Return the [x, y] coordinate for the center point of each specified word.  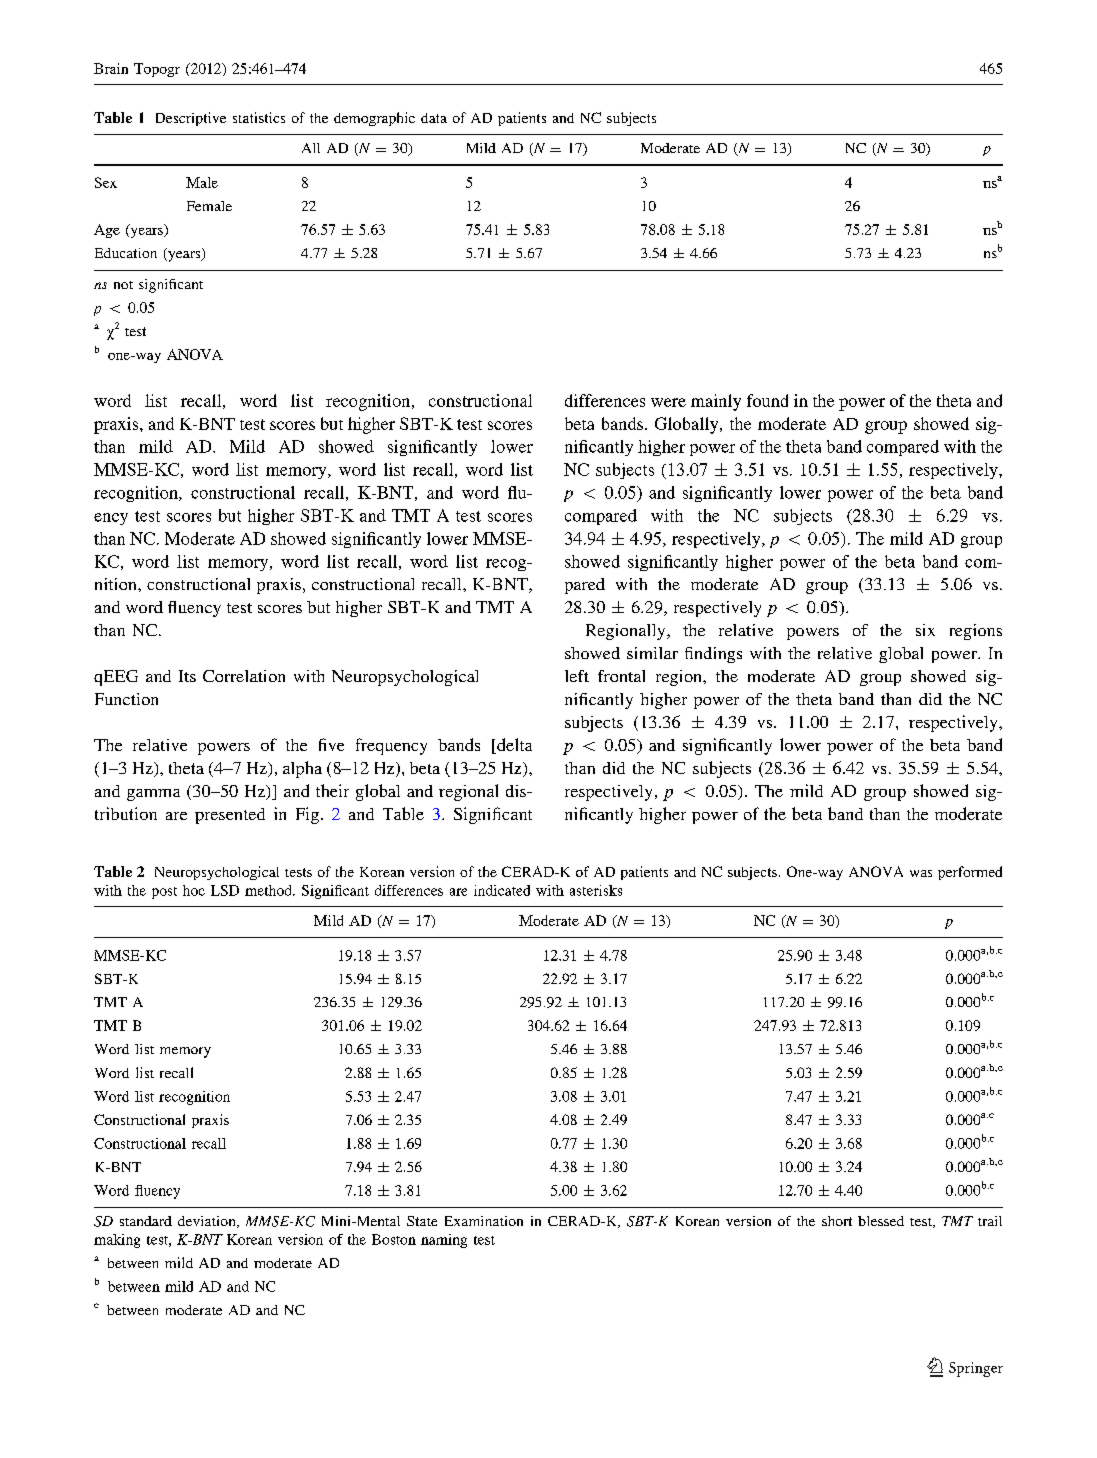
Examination [484, 1221]
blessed [881, 1221]
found [767, 400]
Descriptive [191, 119]
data [434, 118]
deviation [208, 1222]
